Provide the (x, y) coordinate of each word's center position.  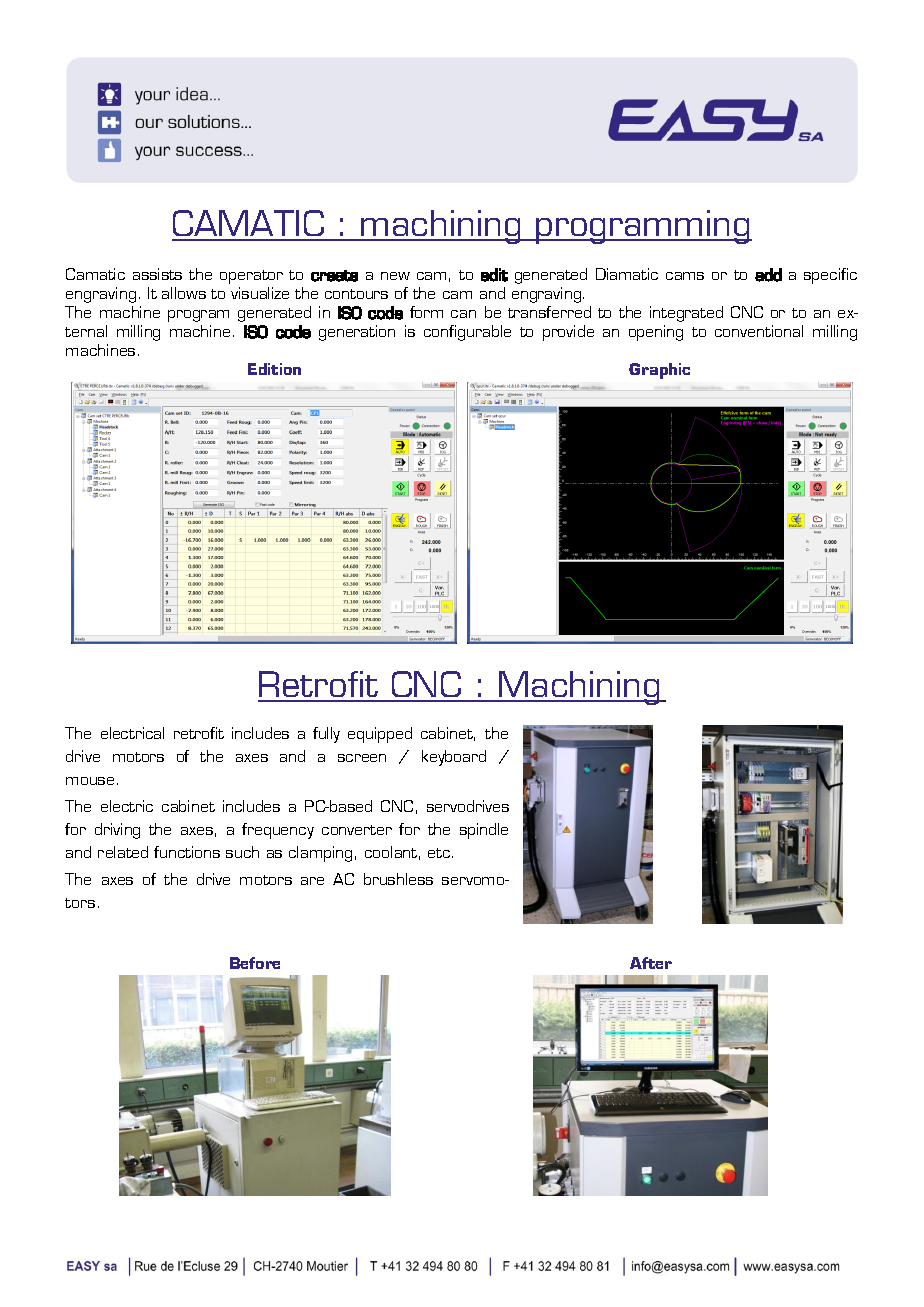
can (463, 314)
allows (184, 293)
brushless (398, 879)
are (312, 881)
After (651, 963)
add (768, 275)
